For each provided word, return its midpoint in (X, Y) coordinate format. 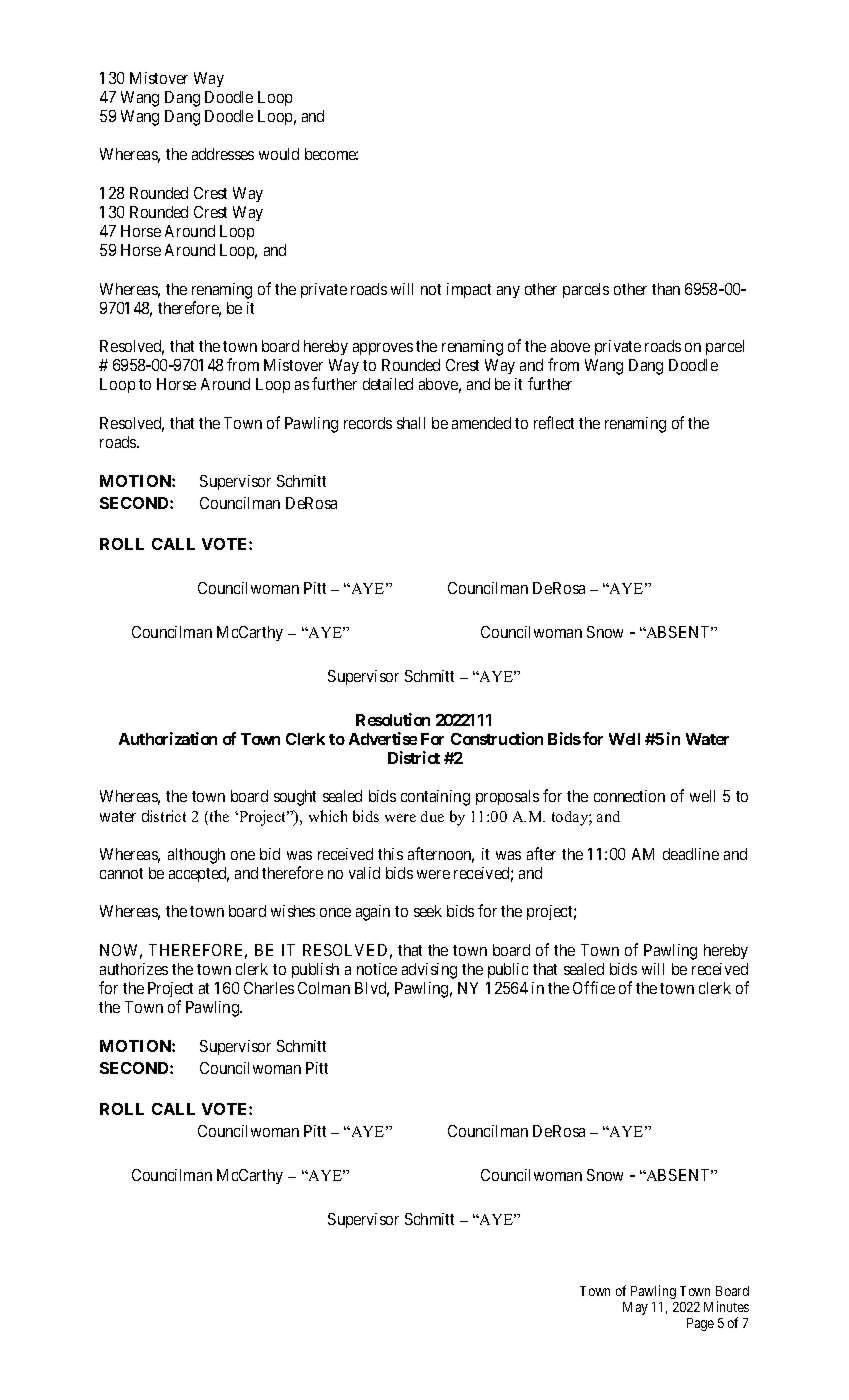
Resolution (393, 719)
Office (594, 987)
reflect (554, 422)
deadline (691, 854)
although (196, 856)
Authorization (168, 738)
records (368, 423)
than (666, 289)
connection (629, 796)
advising (429, 971)
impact (469, 290)
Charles (269, 988)
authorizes (134, 969)
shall (411, 423)
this (390, 854)
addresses (223, 154)
